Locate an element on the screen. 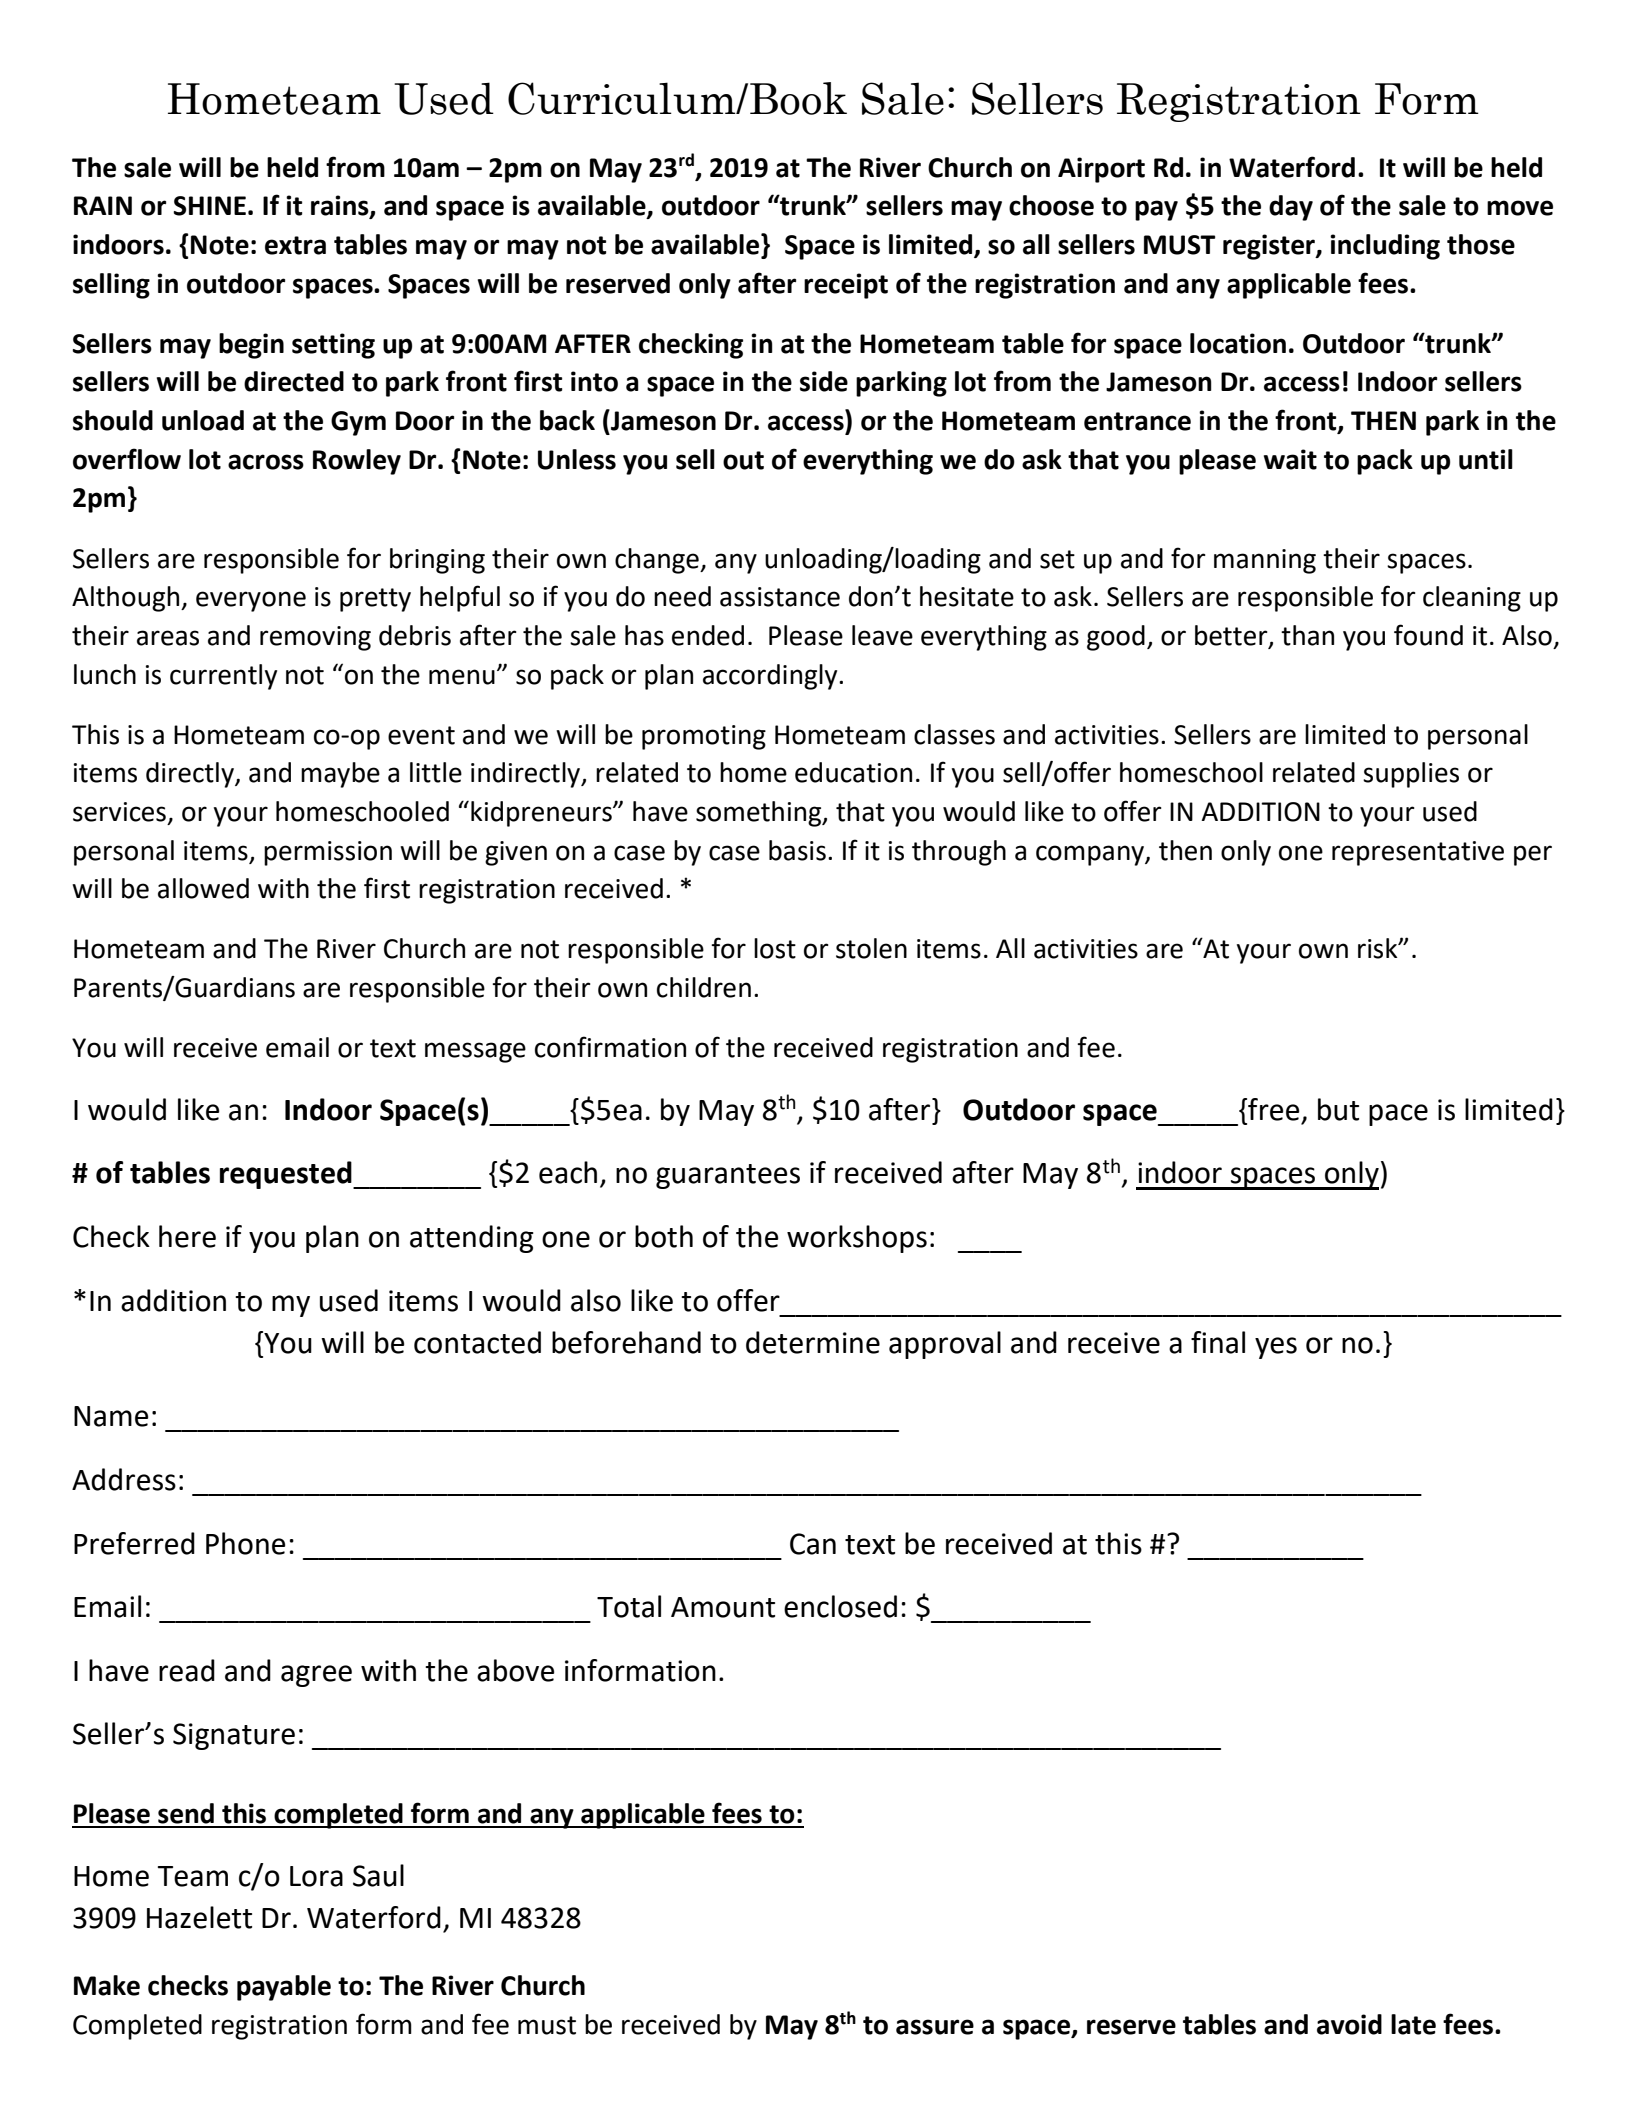  representative is located at coordinates (1418, 853).
